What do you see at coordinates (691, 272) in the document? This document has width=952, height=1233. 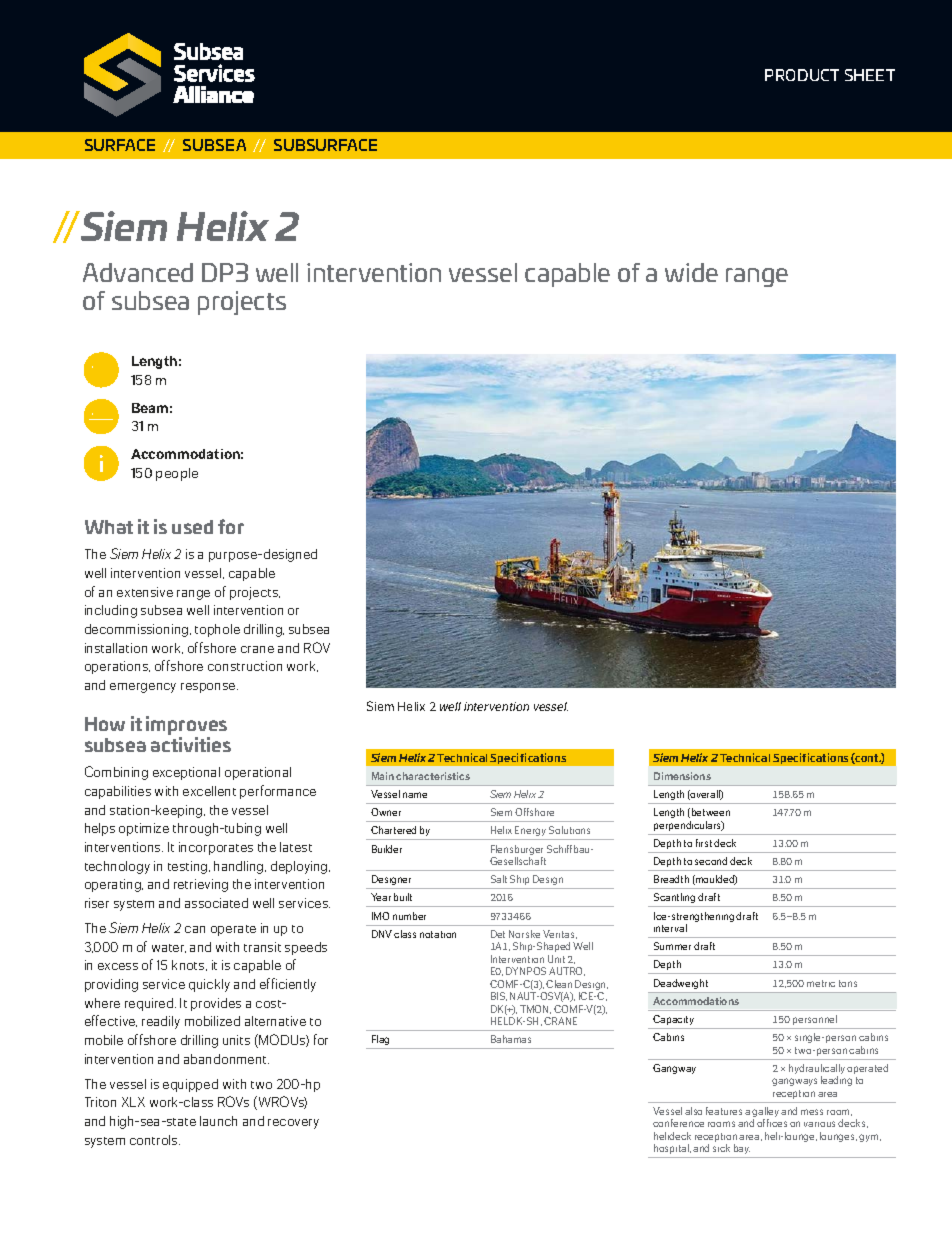 I see `wide` at bounding box center [691, 272].
